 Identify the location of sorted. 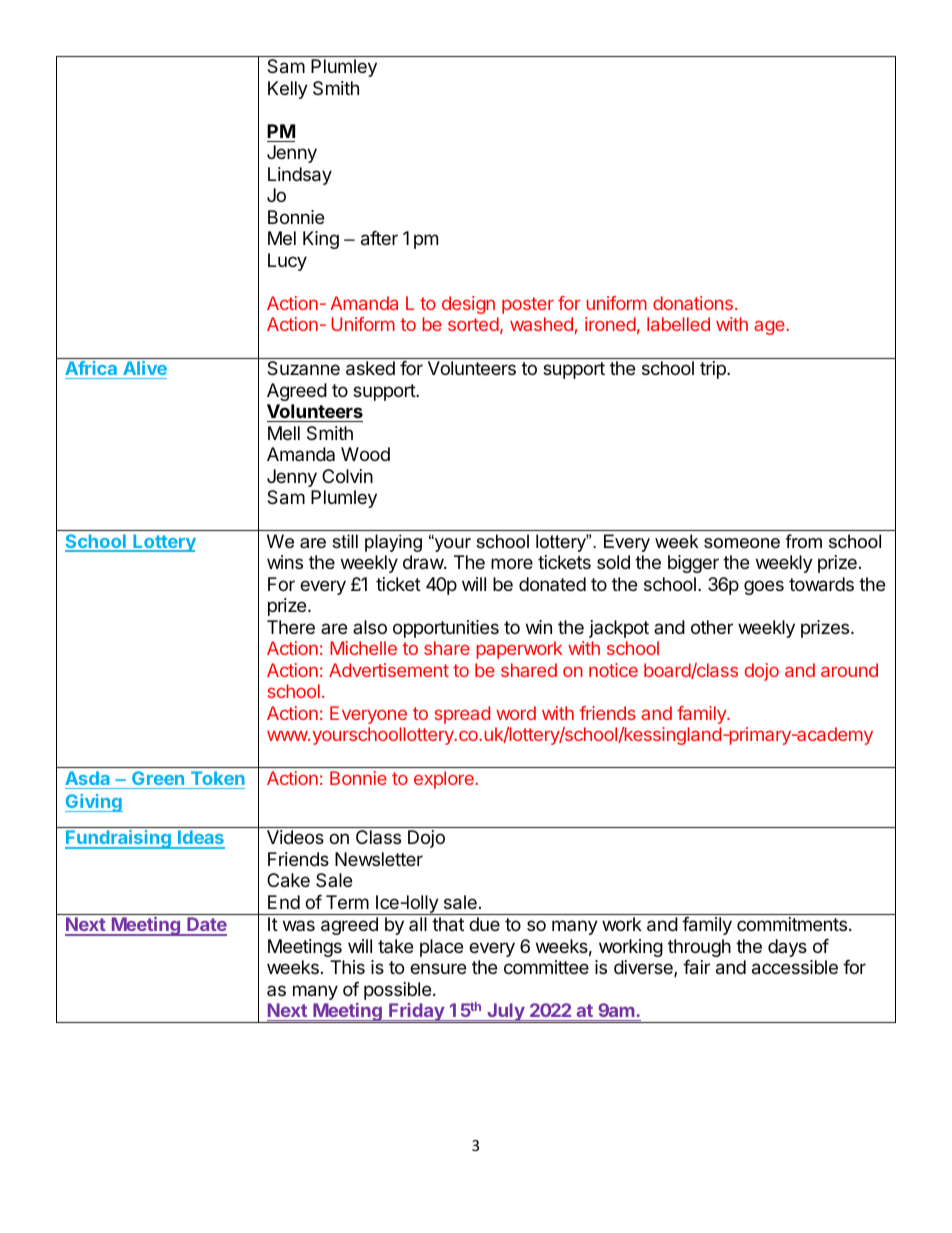
(473, 324).
